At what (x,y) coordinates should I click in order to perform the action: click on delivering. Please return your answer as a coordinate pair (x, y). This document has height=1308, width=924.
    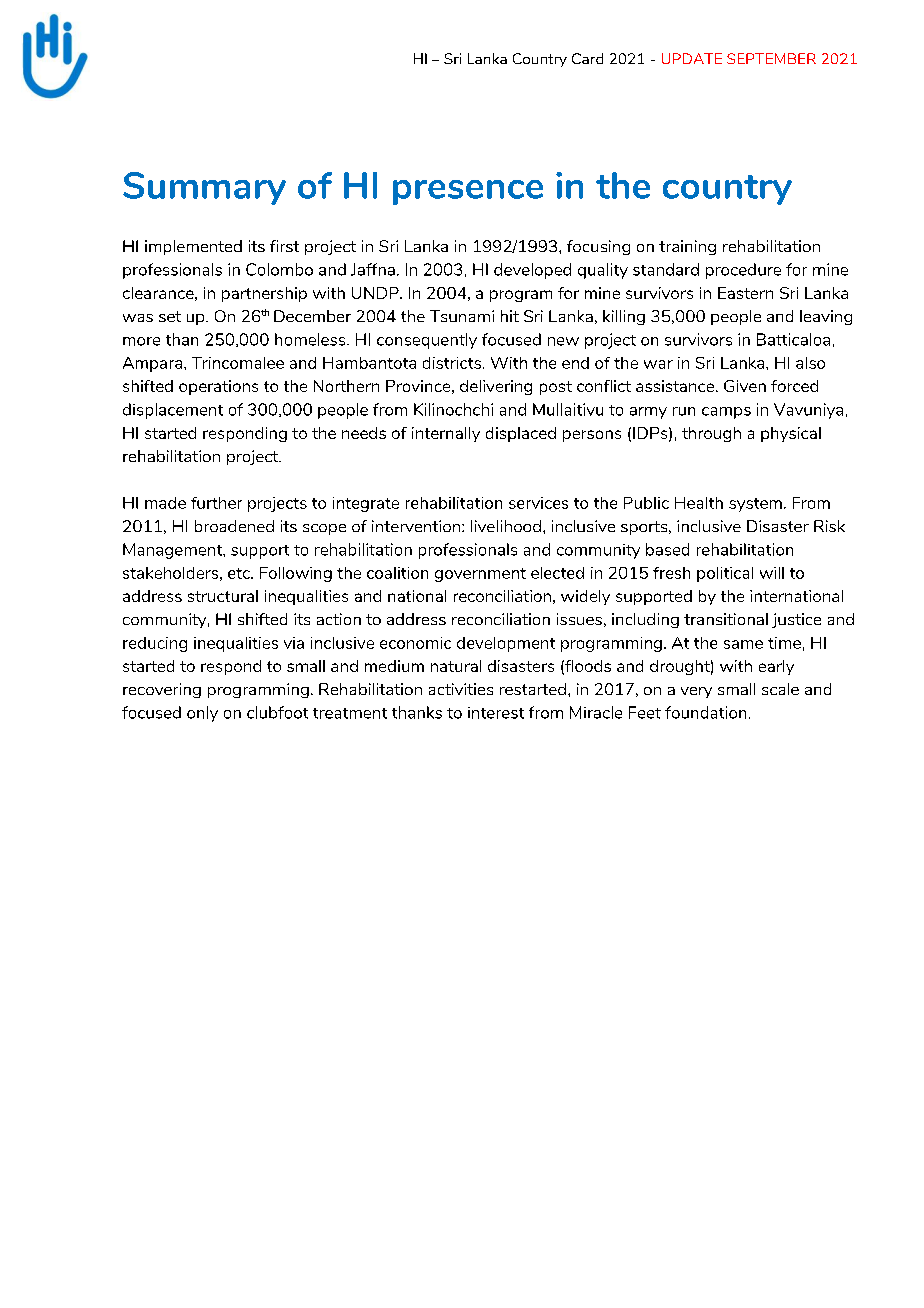
    Looking at the image, I should click on (496, 387).
